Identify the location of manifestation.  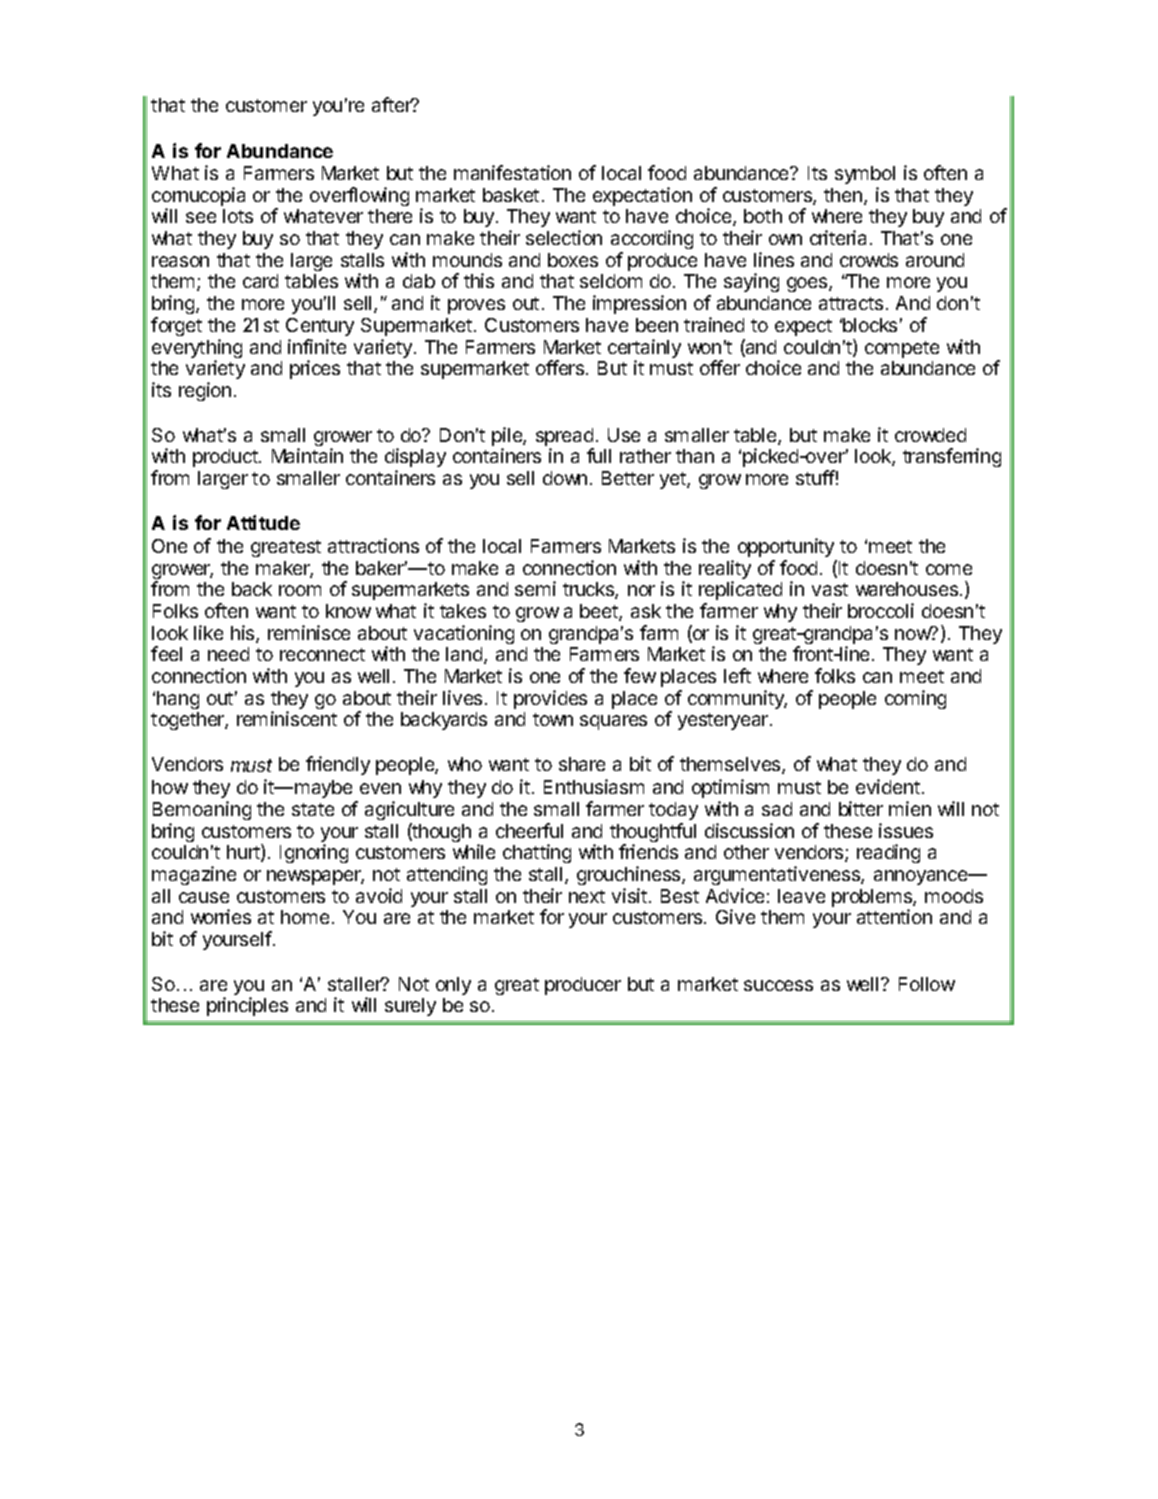
(512, 172).
